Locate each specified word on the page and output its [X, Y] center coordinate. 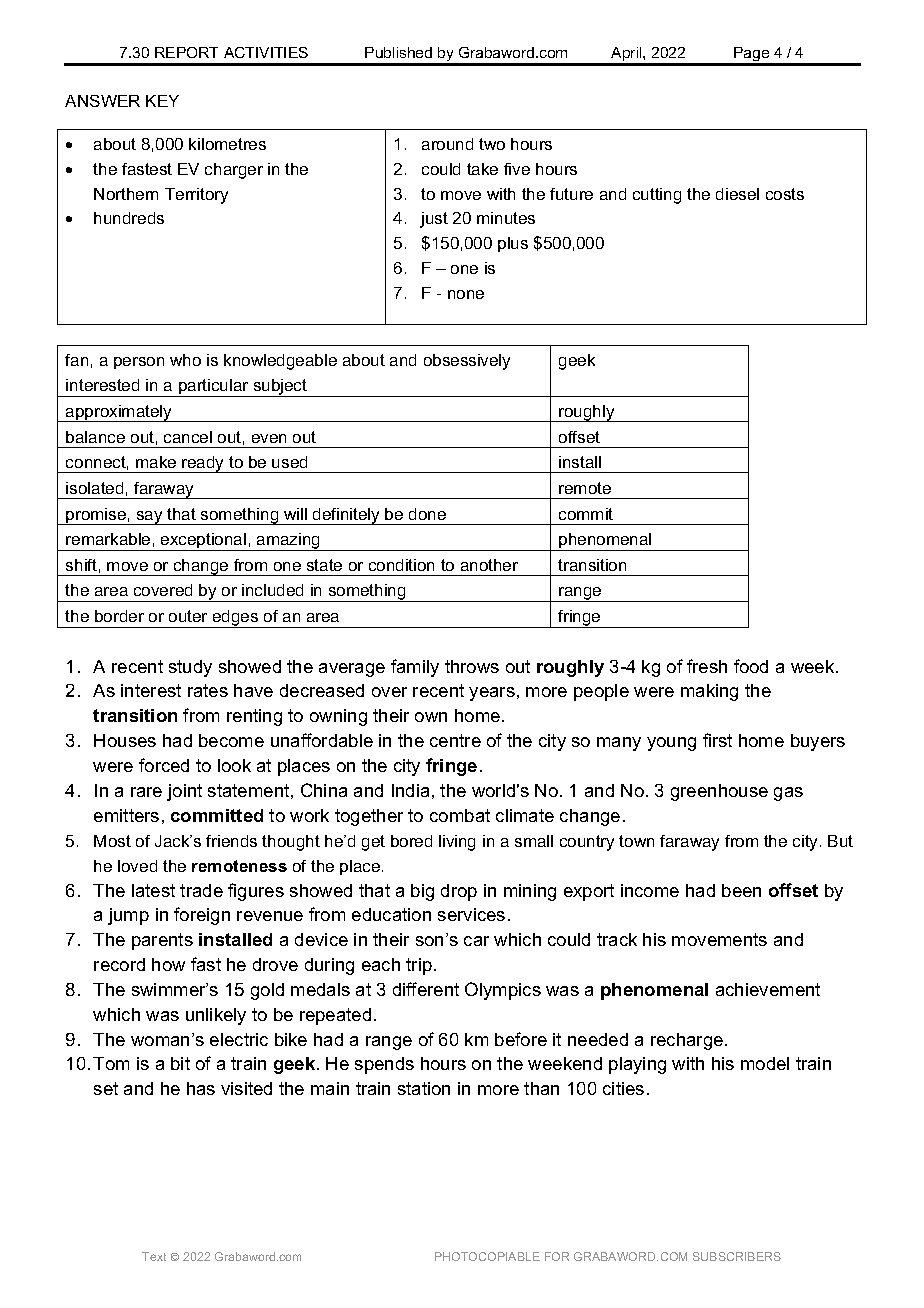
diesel [737, 194]
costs [785, 194]
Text [154, 1256]
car [476, 941]
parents [162, 941]
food [751, 666]
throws [472, 666]
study [190, 668]
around [447, 144]
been [741, 890]
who [185, 360]
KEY [162, 101]
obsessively [467, 362]
